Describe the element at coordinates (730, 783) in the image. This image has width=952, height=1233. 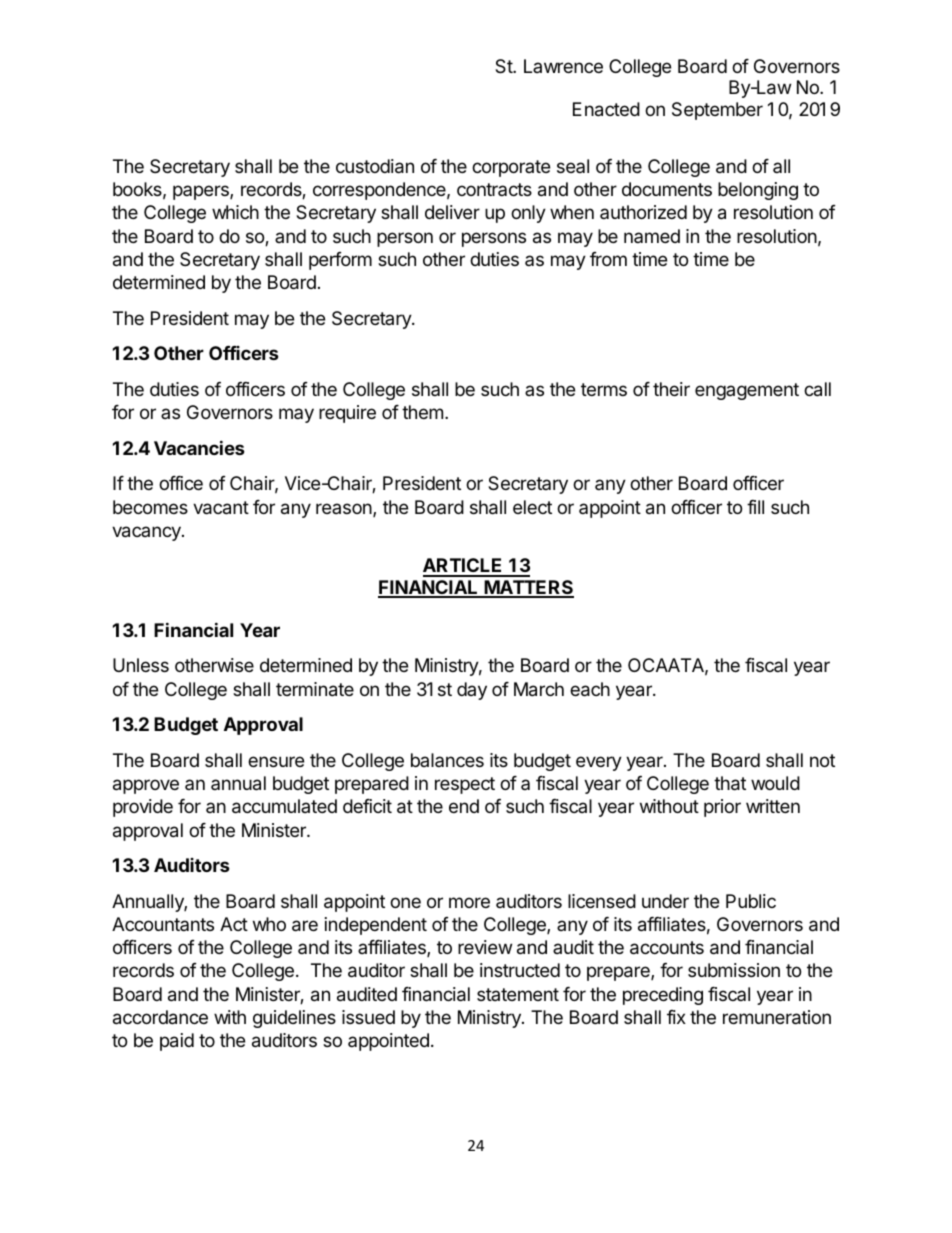
I see `that` at that location.
